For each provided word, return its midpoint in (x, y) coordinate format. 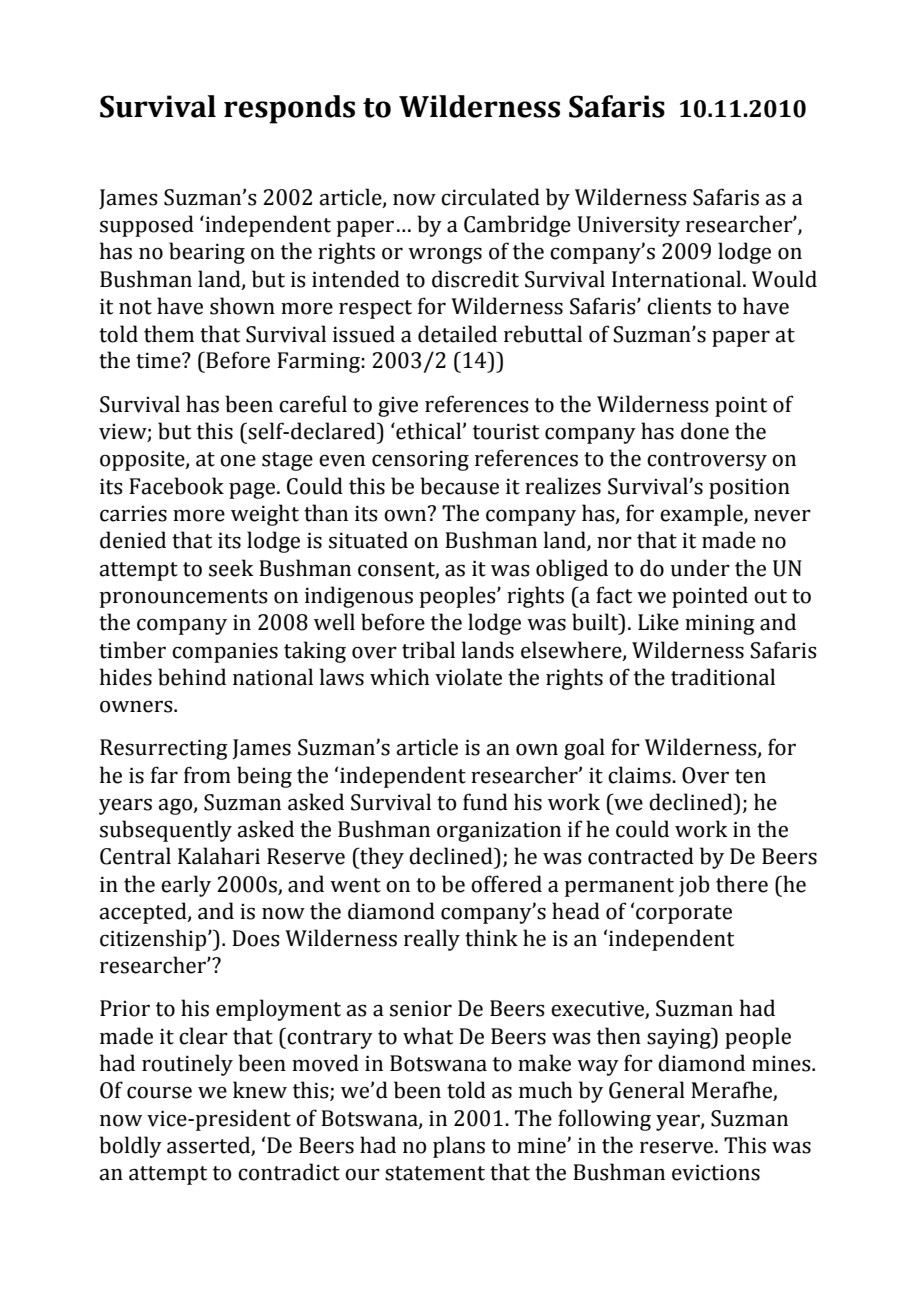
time (159, 360)
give (398, 407)
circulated (490, 197)
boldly (130, 1147)
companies (225, 652)
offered (506, 884)
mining (720, 624)
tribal (428, 650)
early (186, 886)
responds (289, 109)
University (628, 226)
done (705, 431)
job (694, 886)
